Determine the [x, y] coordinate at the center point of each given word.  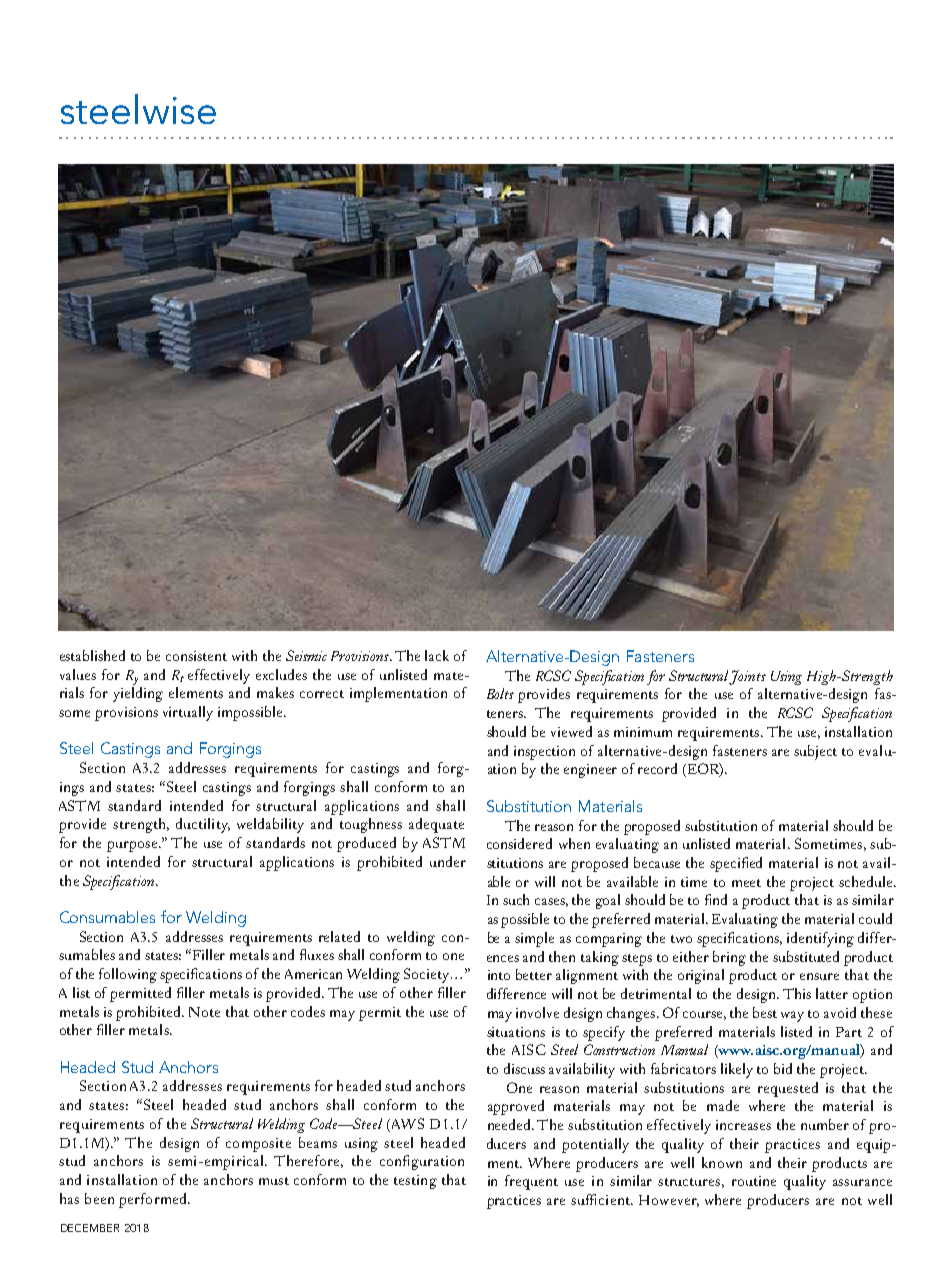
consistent [196, 656]
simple [534, 939]
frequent [531, 1182]
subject [815, 752]
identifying [820, 939]
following [128, 975]
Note [204, 1012]
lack [437, 655]
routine [754, 1181]
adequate [436, 825]
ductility [203, 825]
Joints [747, 677]
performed [154, 1200]
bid [783, 1068]
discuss [524, 1068]
